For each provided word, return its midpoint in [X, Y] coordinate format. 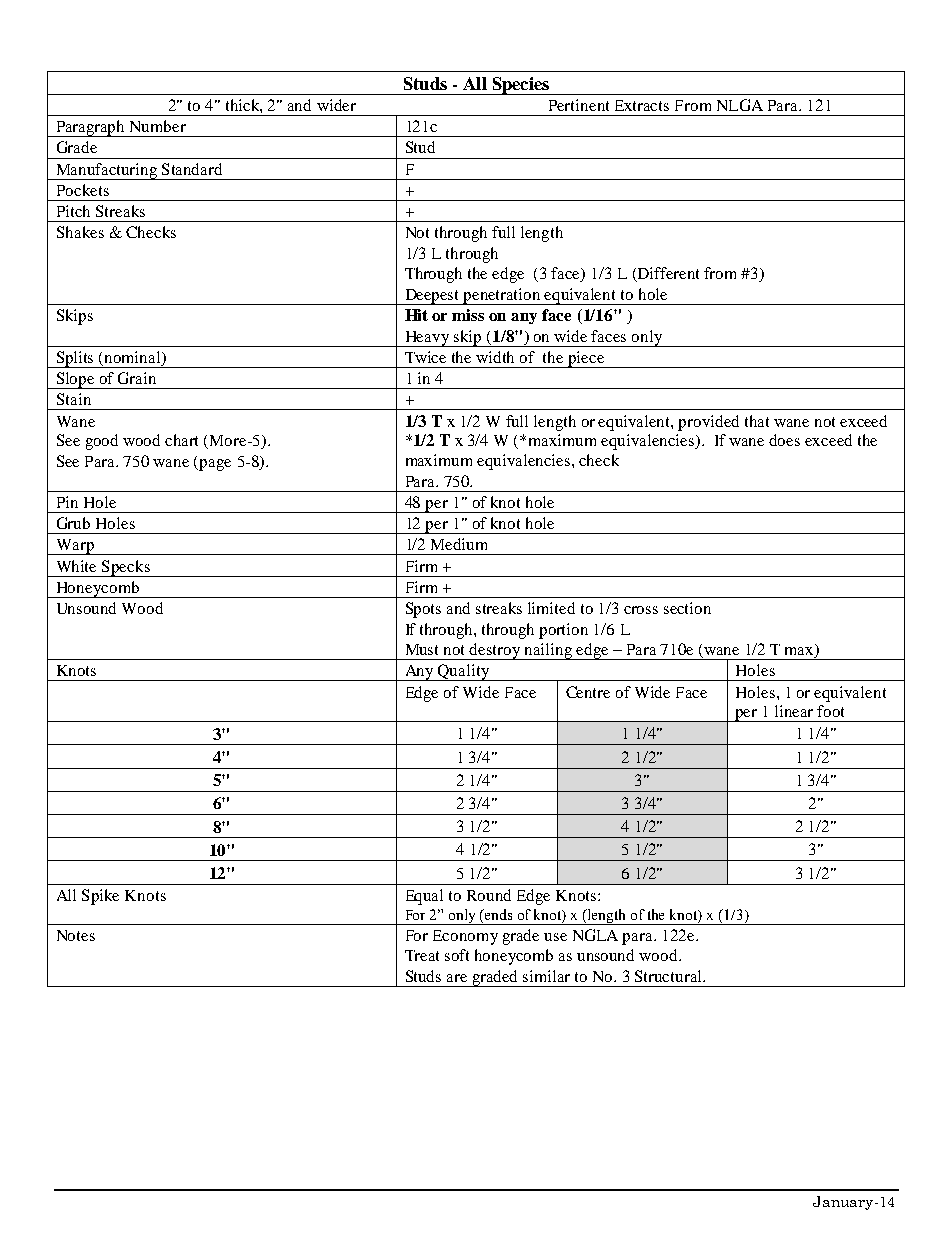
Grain [137, 378]
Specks [126, 568]
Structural [669, 976]
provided [708, 423]
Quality [464, 672]
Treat [422, 955]
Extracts [642, 105]
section [687, 608]
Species [520, 86]
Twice [425, 357]
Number [158, 126]
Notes [76, 935]
